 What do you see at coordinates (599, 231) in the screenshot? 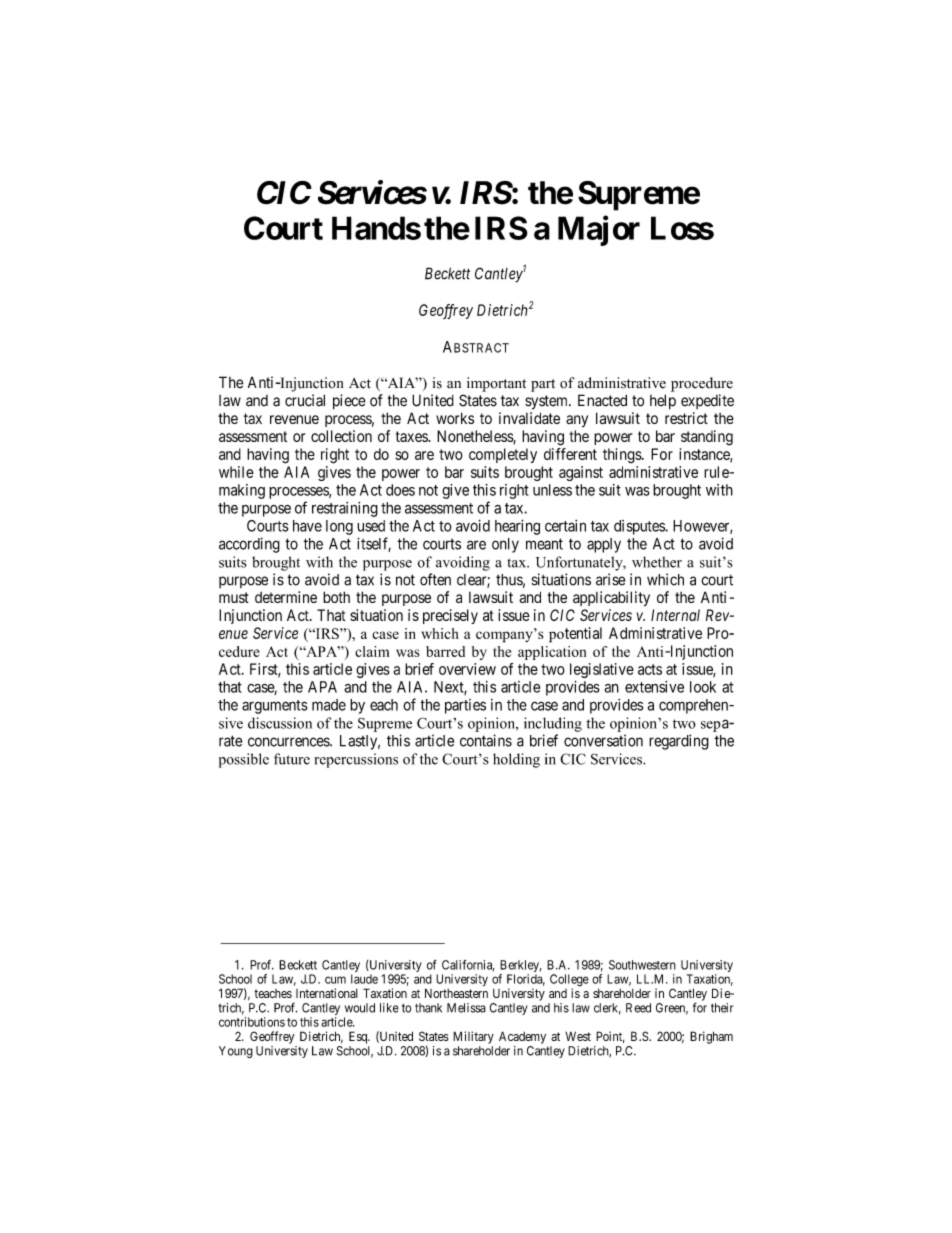
I see `Major` at bounding box center [599, 231].
